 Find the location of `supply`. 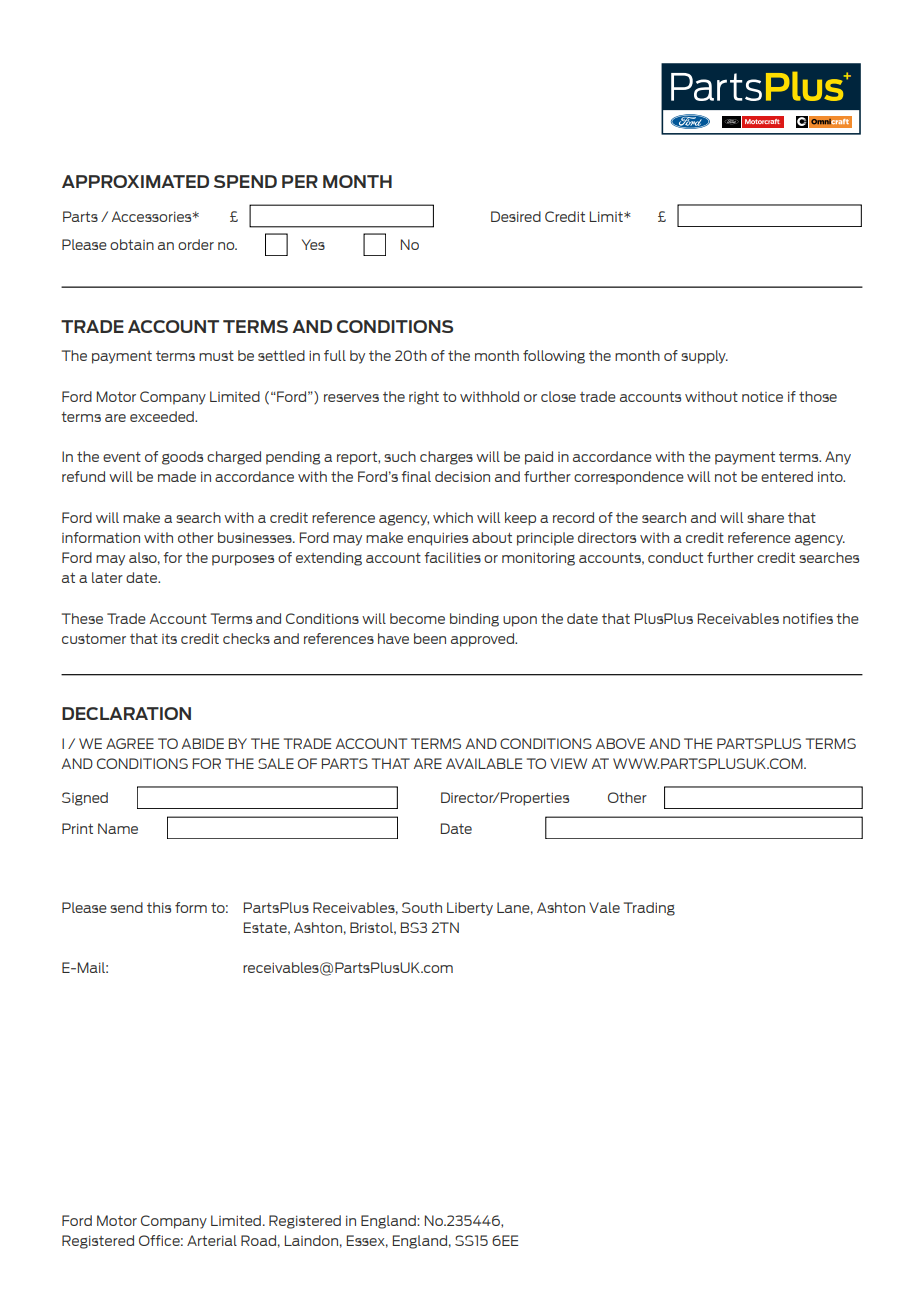

supply is located at coordinates (704, 357).
